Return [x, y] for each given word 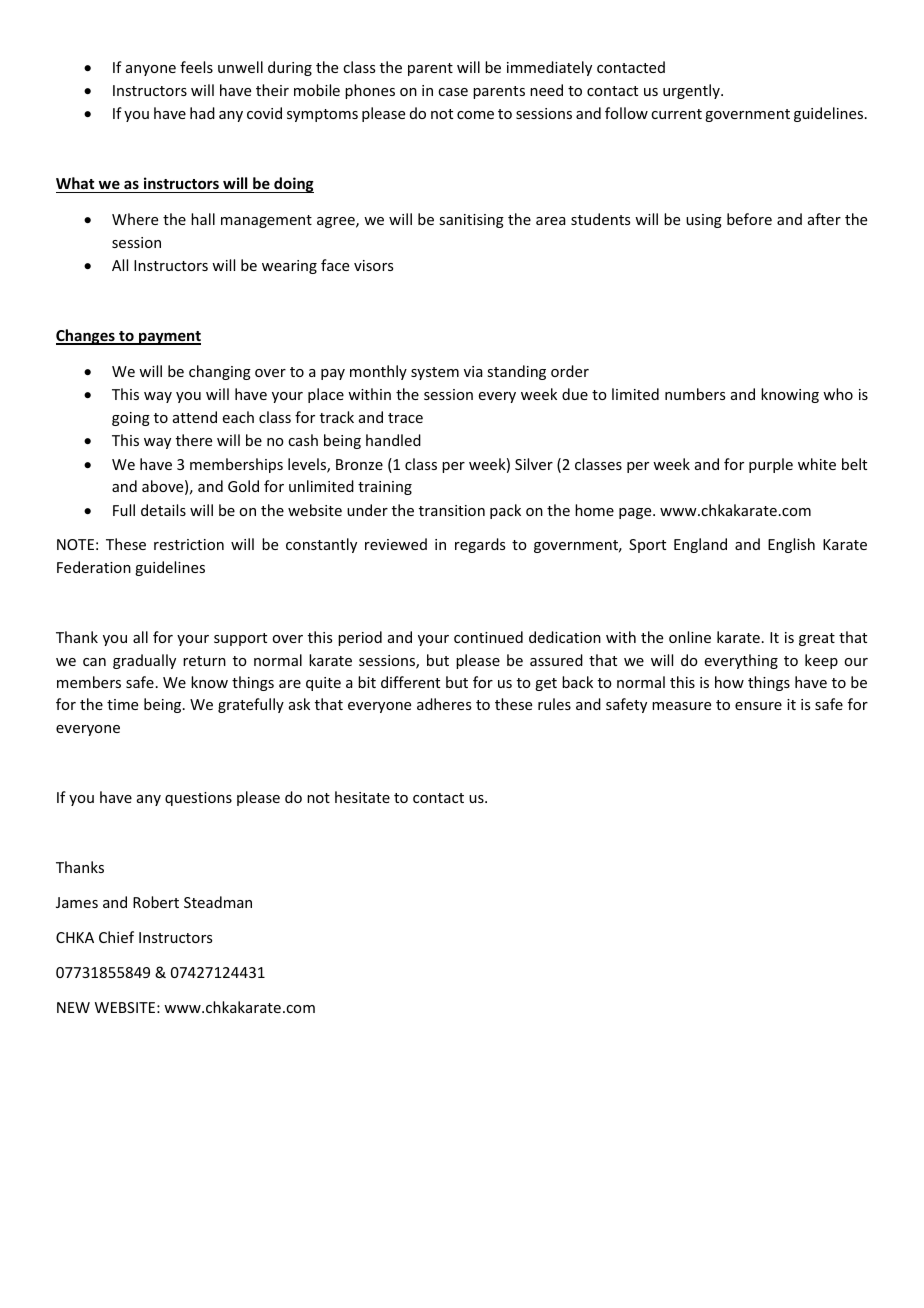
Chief [116, 937]
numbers [695, 394]
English [791, 545]
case [453, 92]
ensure [758, 706]
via [473, 371]
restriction [189, 544]
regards [480, 545]
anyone [151, 70]
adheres [444, 704]
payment [169, 338]
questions [198, 799]
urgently [692, 91]
